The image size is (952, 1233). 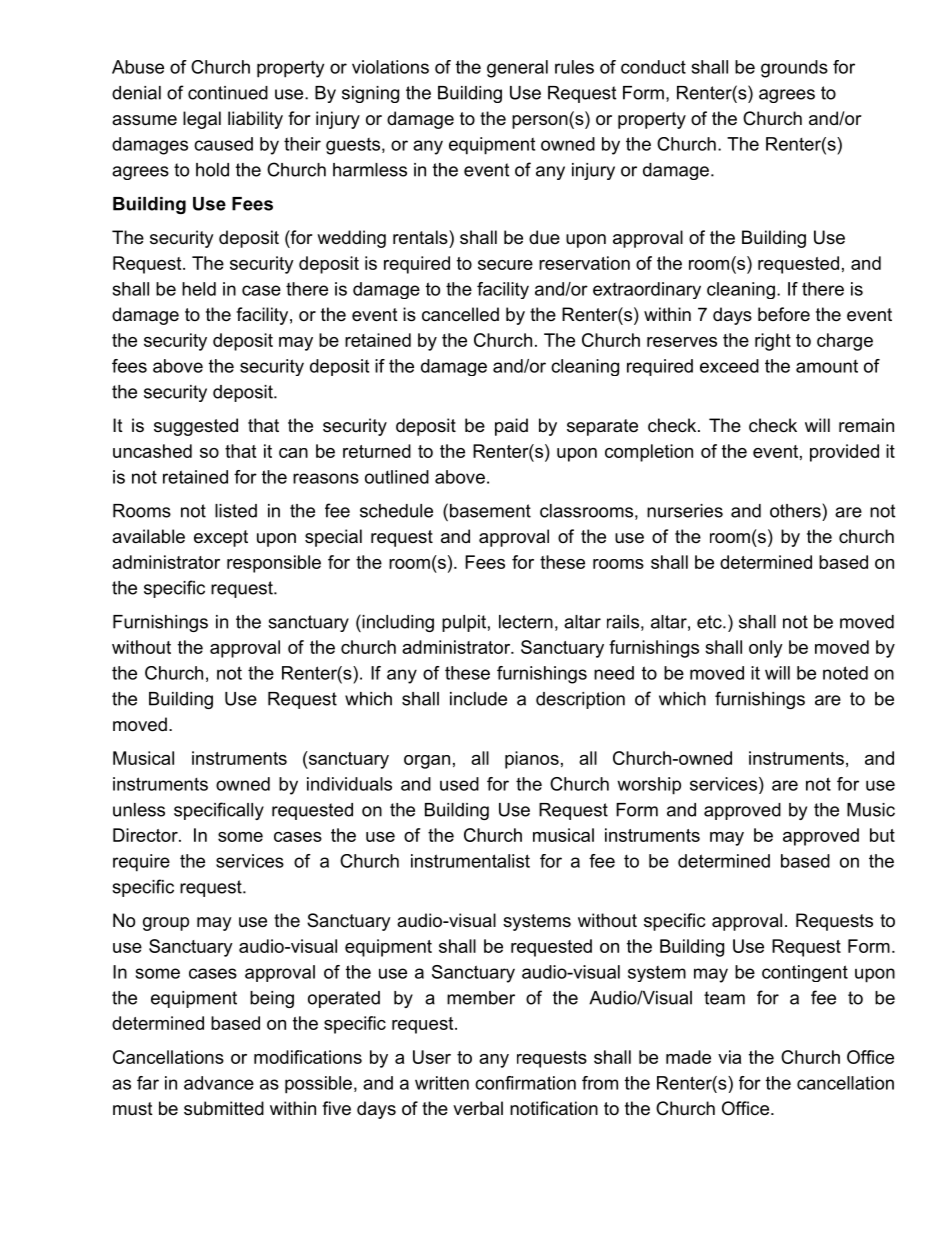 What do you see at coordinates (525, 1083) in the screenshot?
I see `confirmation` at bounding box center [525, 1083].
